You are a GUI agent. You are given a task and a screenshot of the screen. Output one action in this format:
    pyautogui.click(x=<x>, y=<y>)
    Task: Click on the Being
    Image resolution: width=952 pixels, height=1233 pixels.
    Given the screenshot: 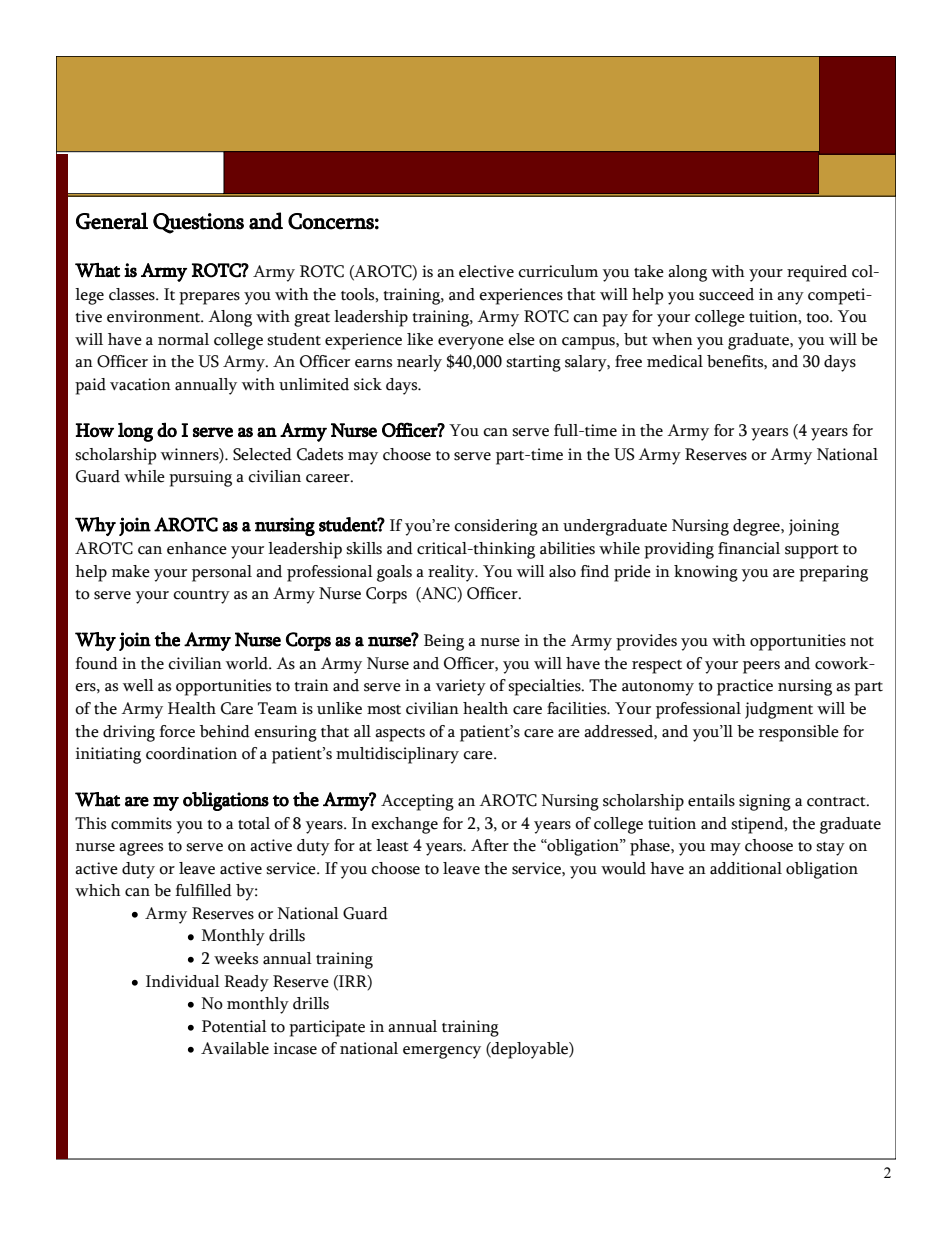 What is the action you would take?
    pyautogui.click(x=444, y=642)
